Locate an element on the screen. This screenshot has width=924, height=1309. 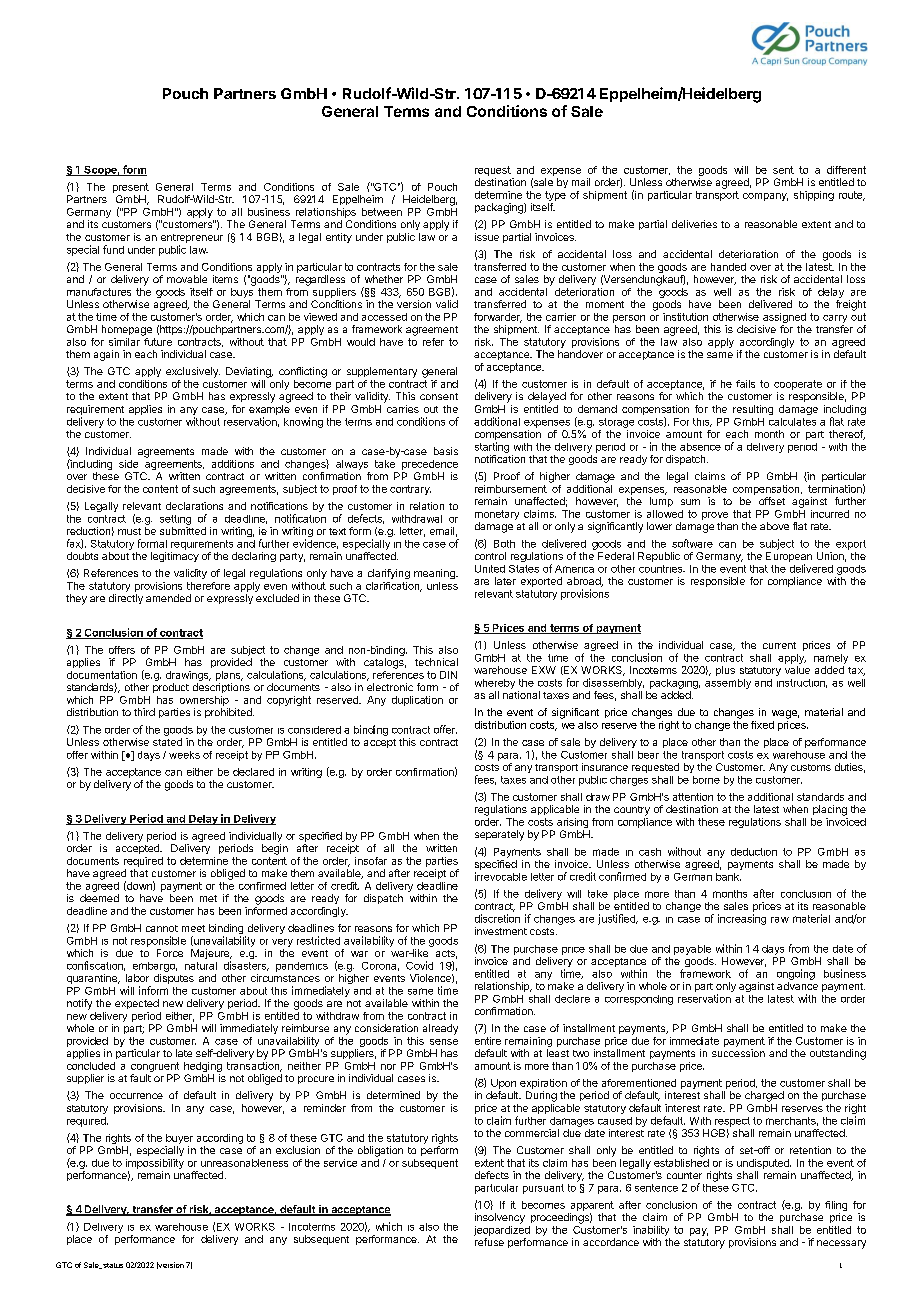
issue is located at coordinates (487, 237).
